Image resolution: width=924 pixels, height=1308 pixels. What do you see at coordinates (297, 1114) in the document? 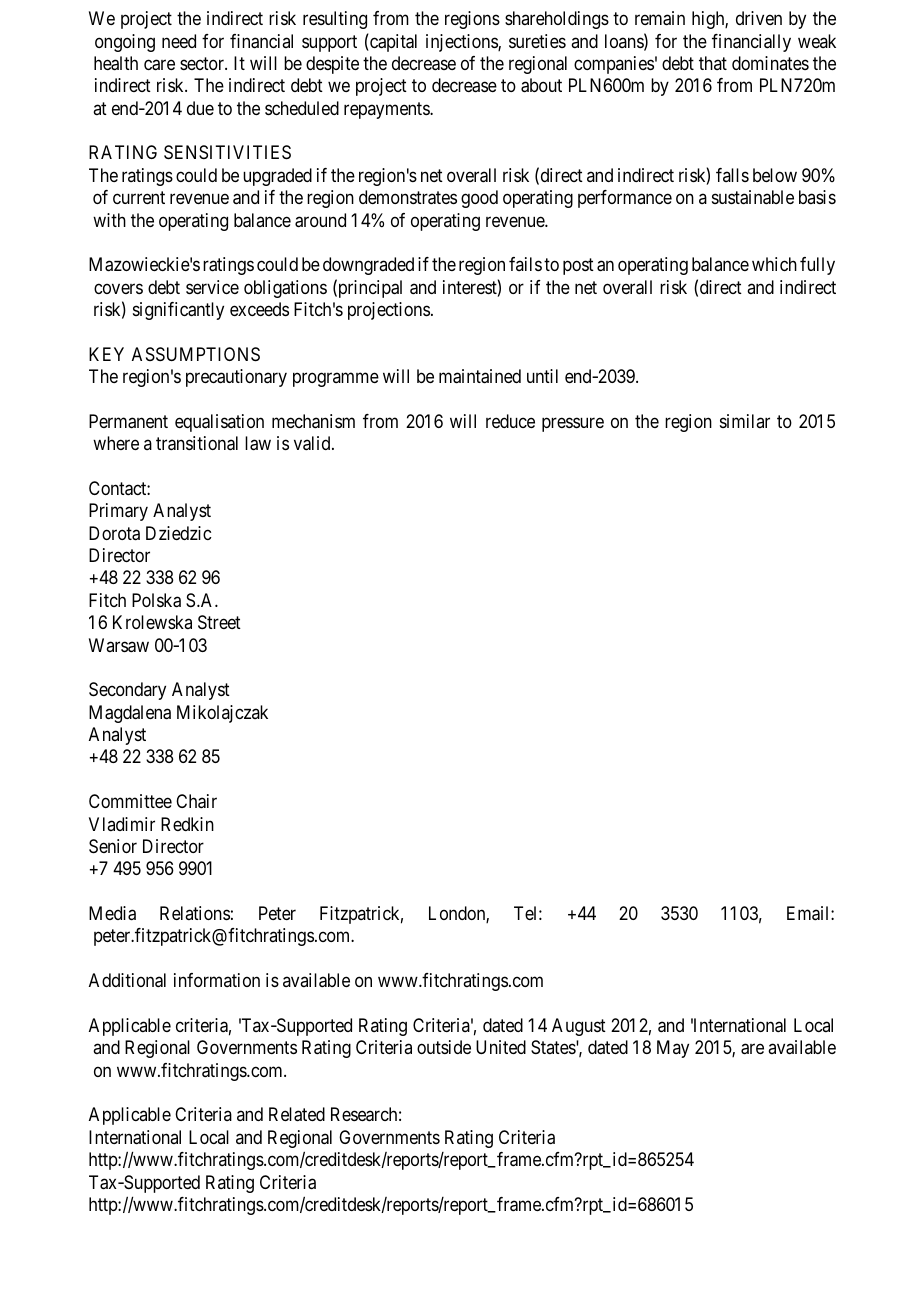
I see `Related` at bounding box center [297, 1114].
